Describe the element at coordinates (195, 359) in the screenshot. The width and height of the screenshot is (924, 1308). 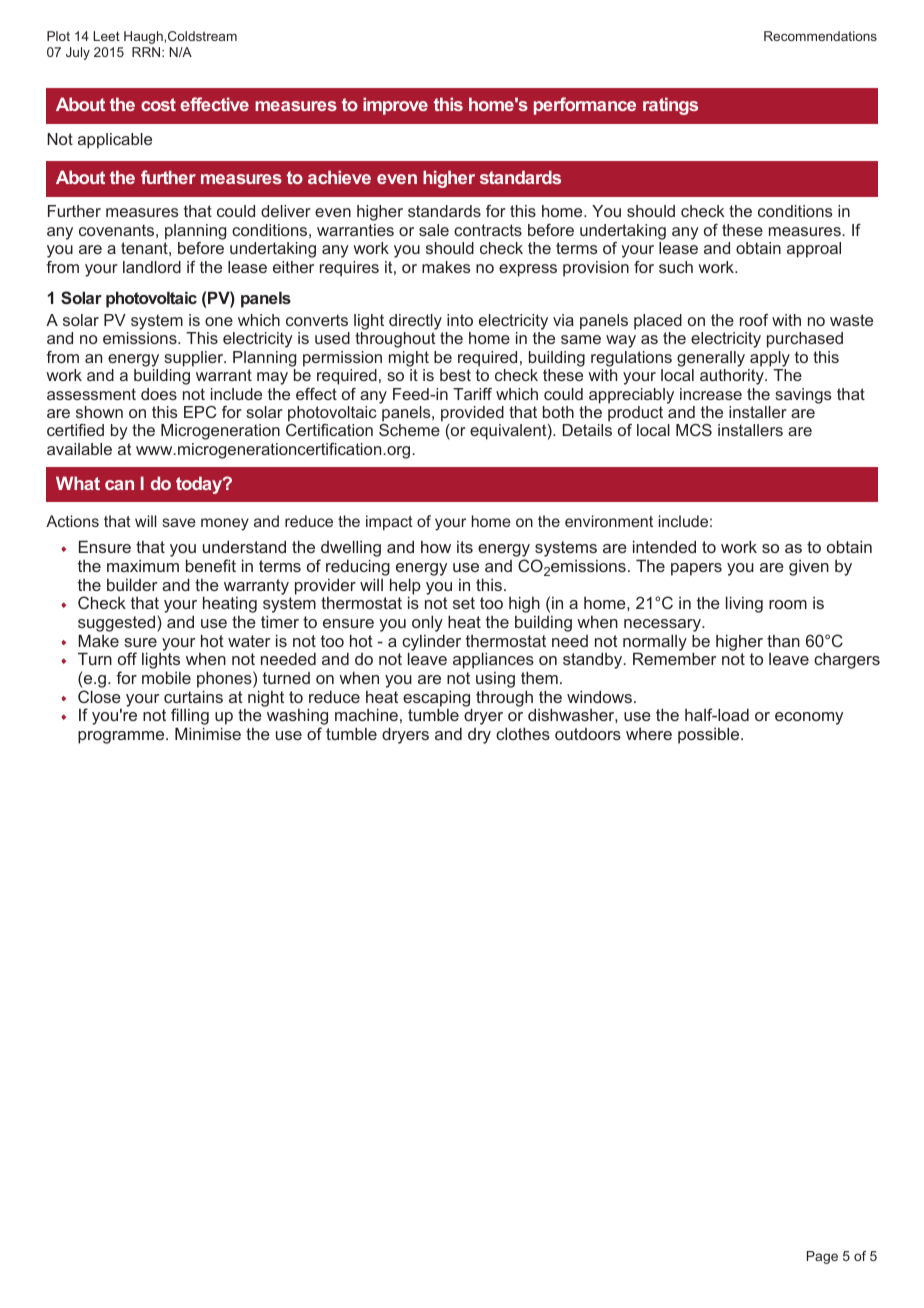
I see `supplier` at that location.
